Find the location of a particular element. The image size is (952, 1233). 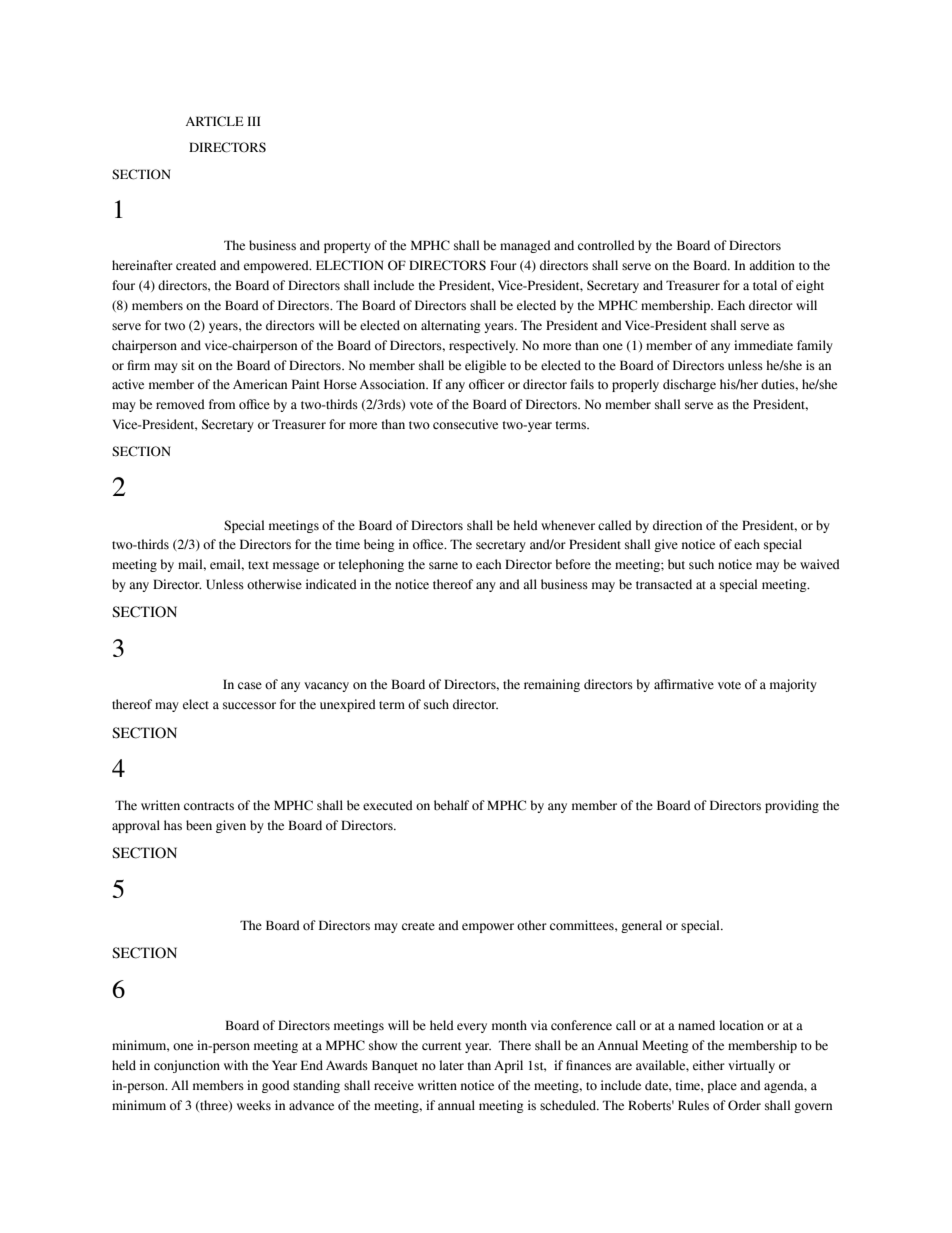

before is located at coordinates (573, 564).
